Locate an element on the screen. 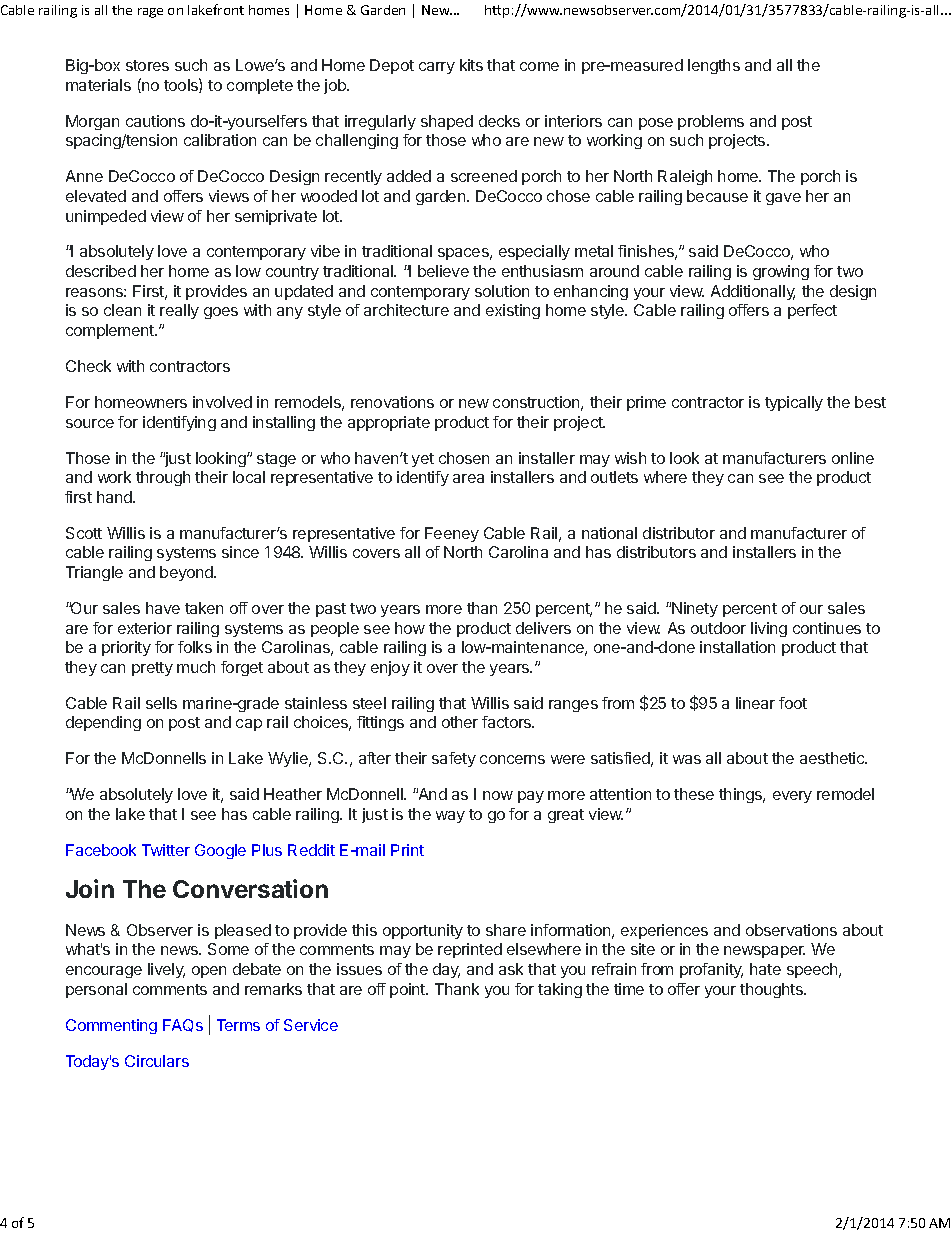  lengths is located at coordinates (714, 66).
